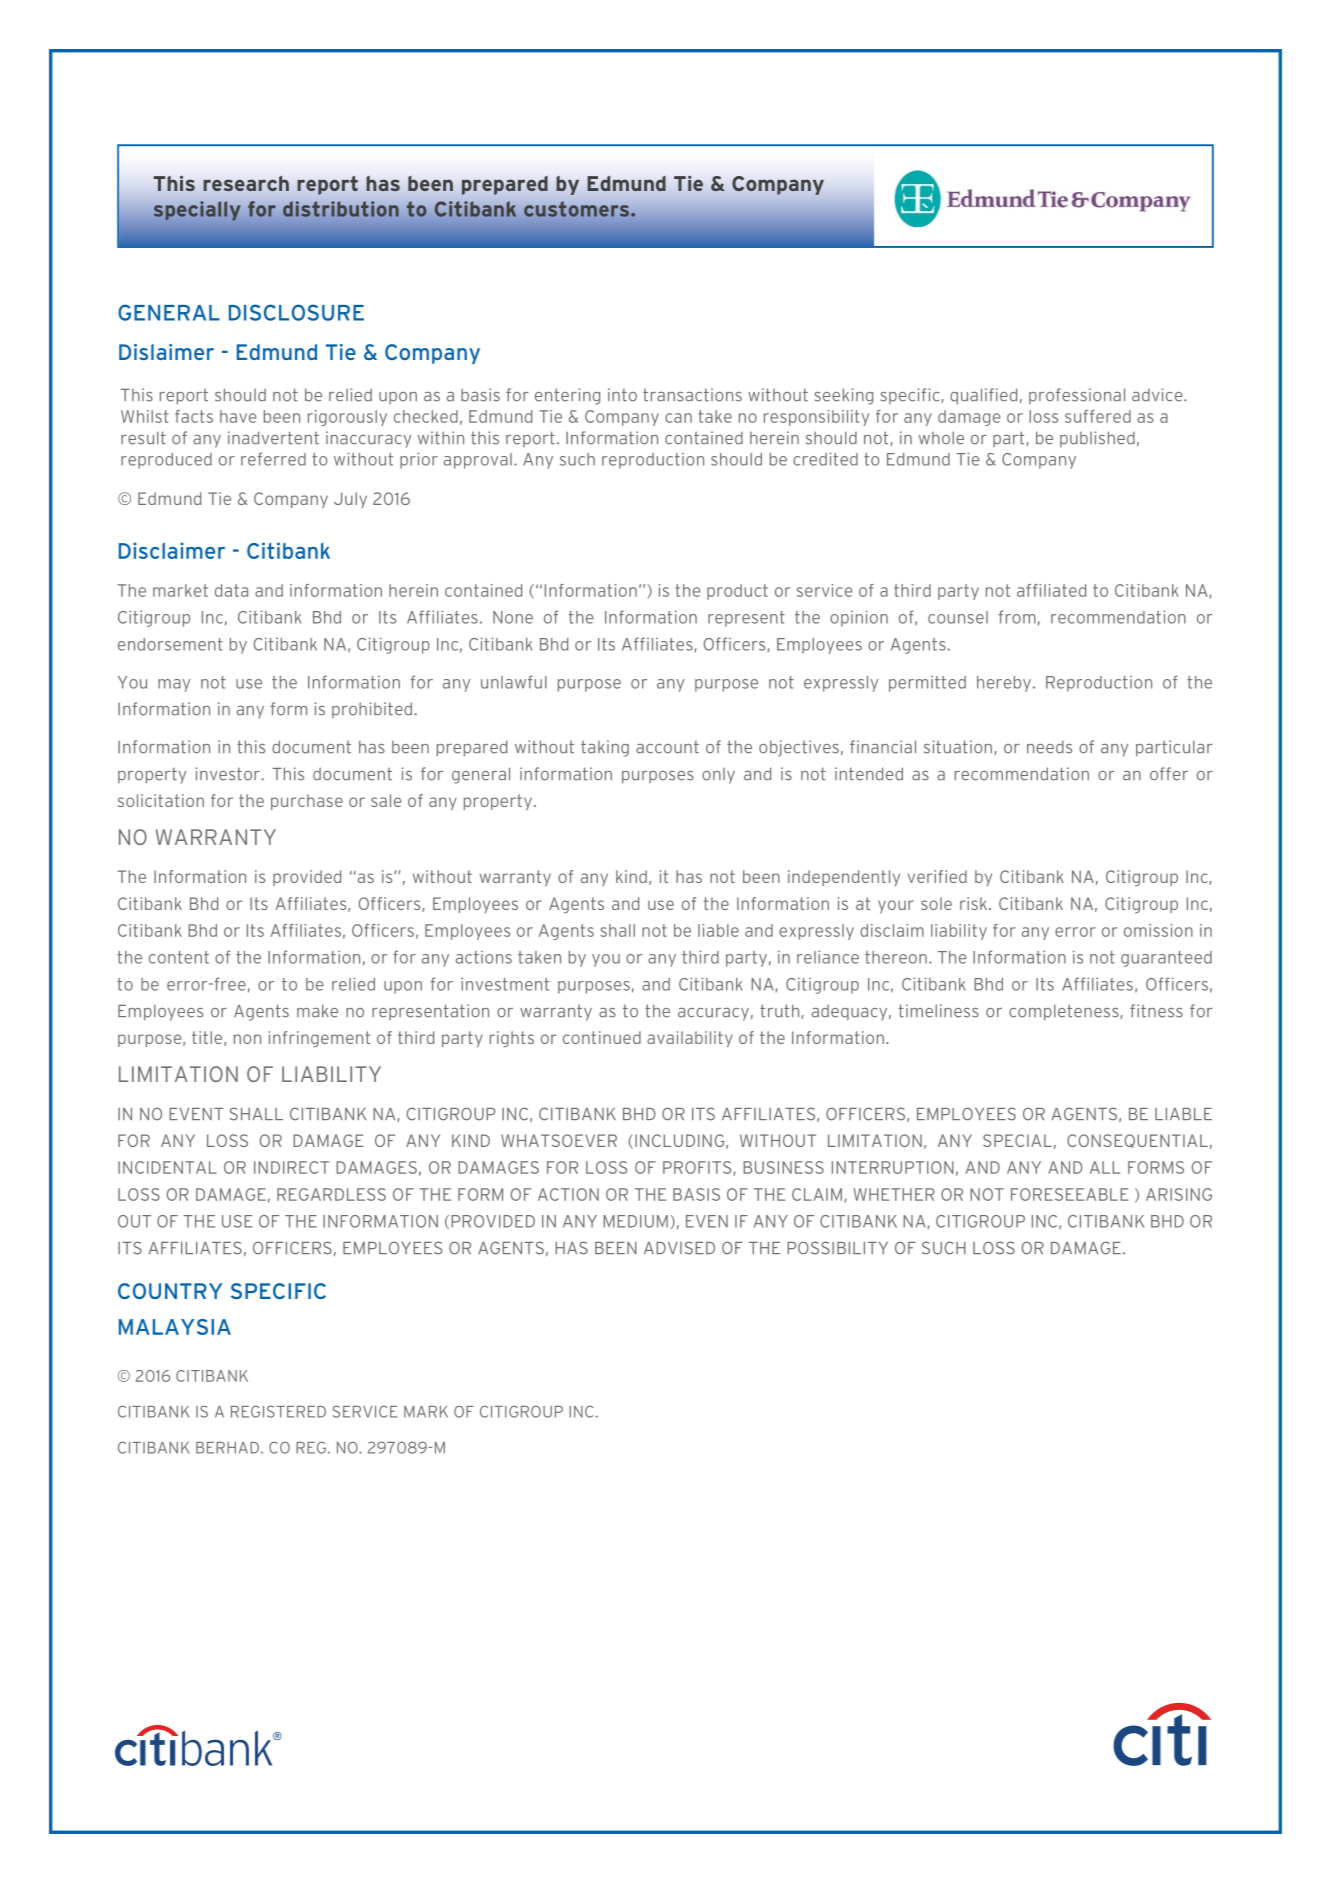 Image resolution: width=1331 pixels, height=1883 pixels. Describe the element at coordinates (317, 1011) in the screenshot. I see `make` at that location.
